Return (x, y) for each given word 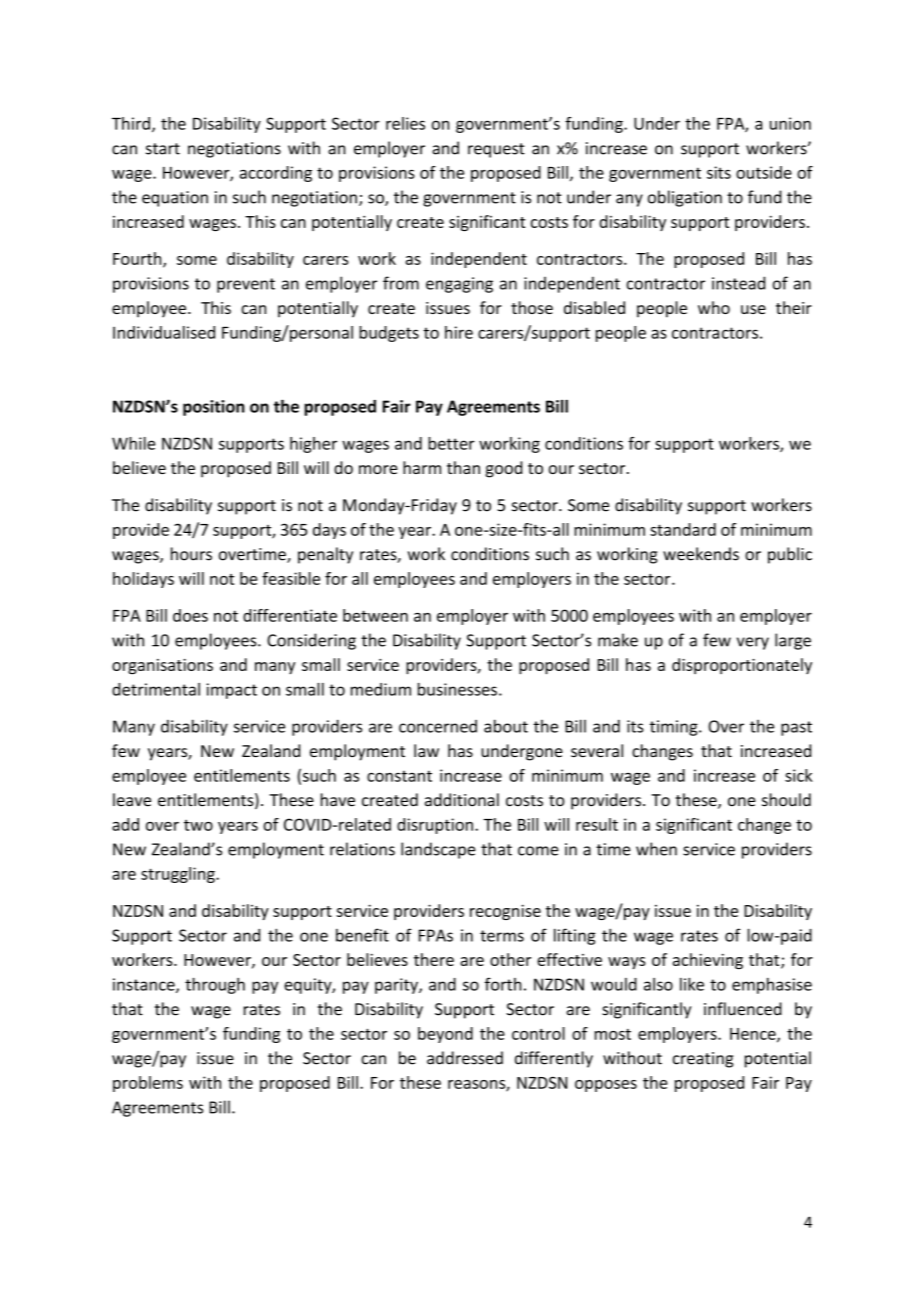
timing (675, 728)
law (426, 750)
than (463, 467)
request (496, 150)
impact (232, 691)
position (214, 408)
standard (683, 529)
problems (148, 1084)
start (163, 149)
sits (719, 172)
